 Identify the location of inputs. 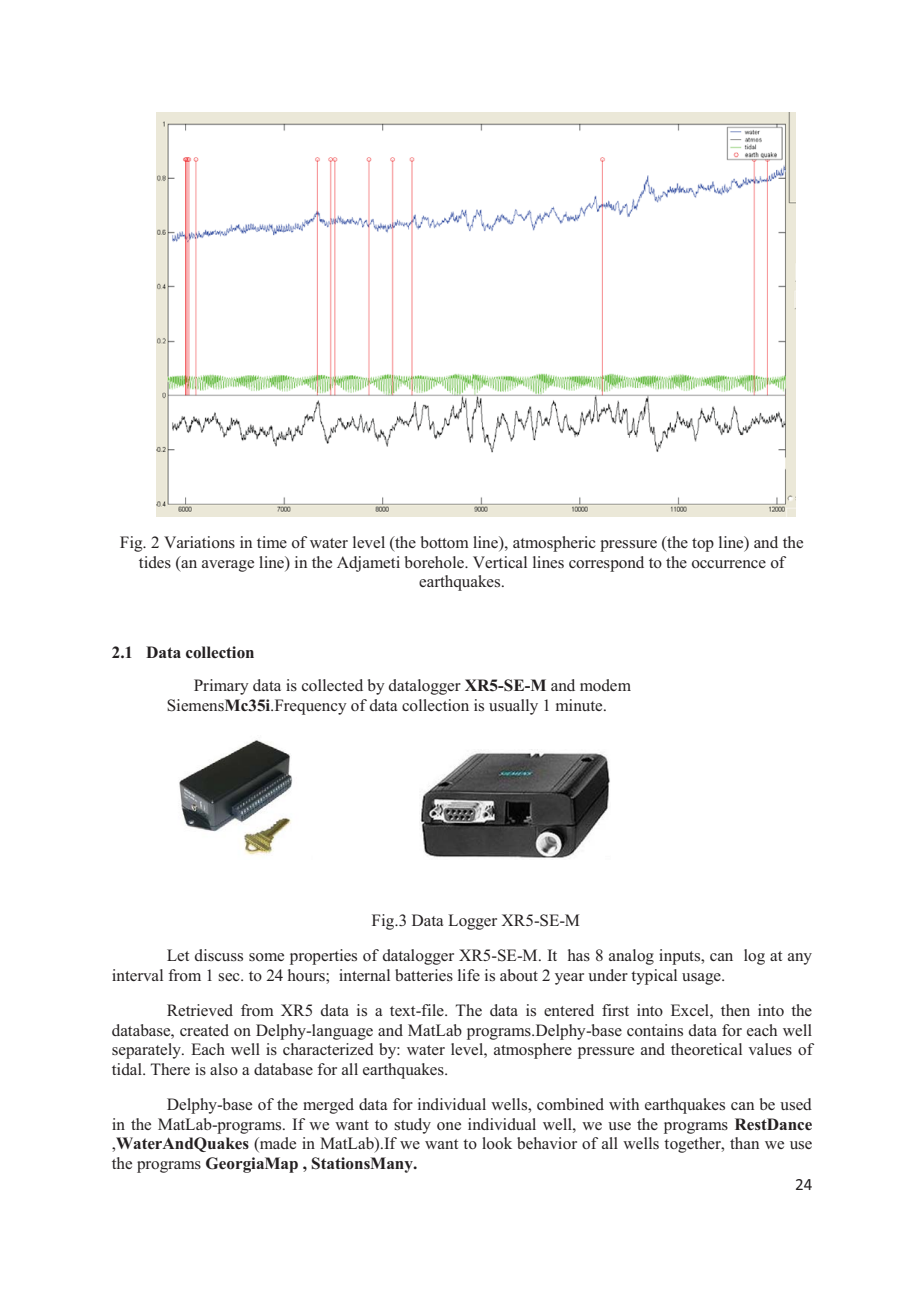
(681, 957).
